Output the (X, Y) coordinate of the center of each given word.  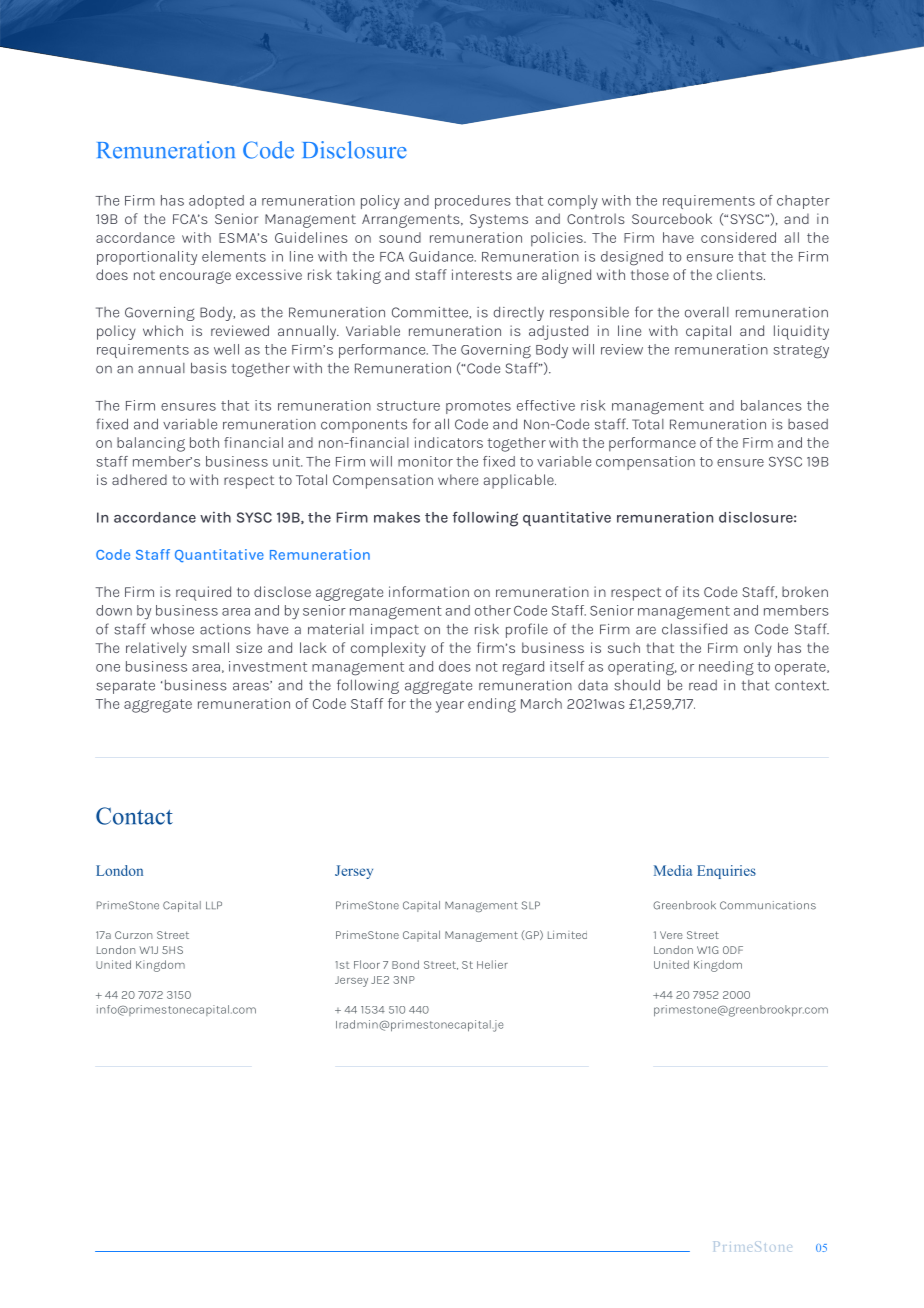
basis (209, 368)
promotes (478, 407)
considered (738, 237)
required (203, 593)
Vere (671, 935)
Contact (134, 816)
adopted (216, 202)
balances (771, 405)
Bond (405, 964)
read (703, 685)
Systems (499, 221)
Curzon (133, 935)
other (493, 610)
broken (805, 591)
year (449, 707)
